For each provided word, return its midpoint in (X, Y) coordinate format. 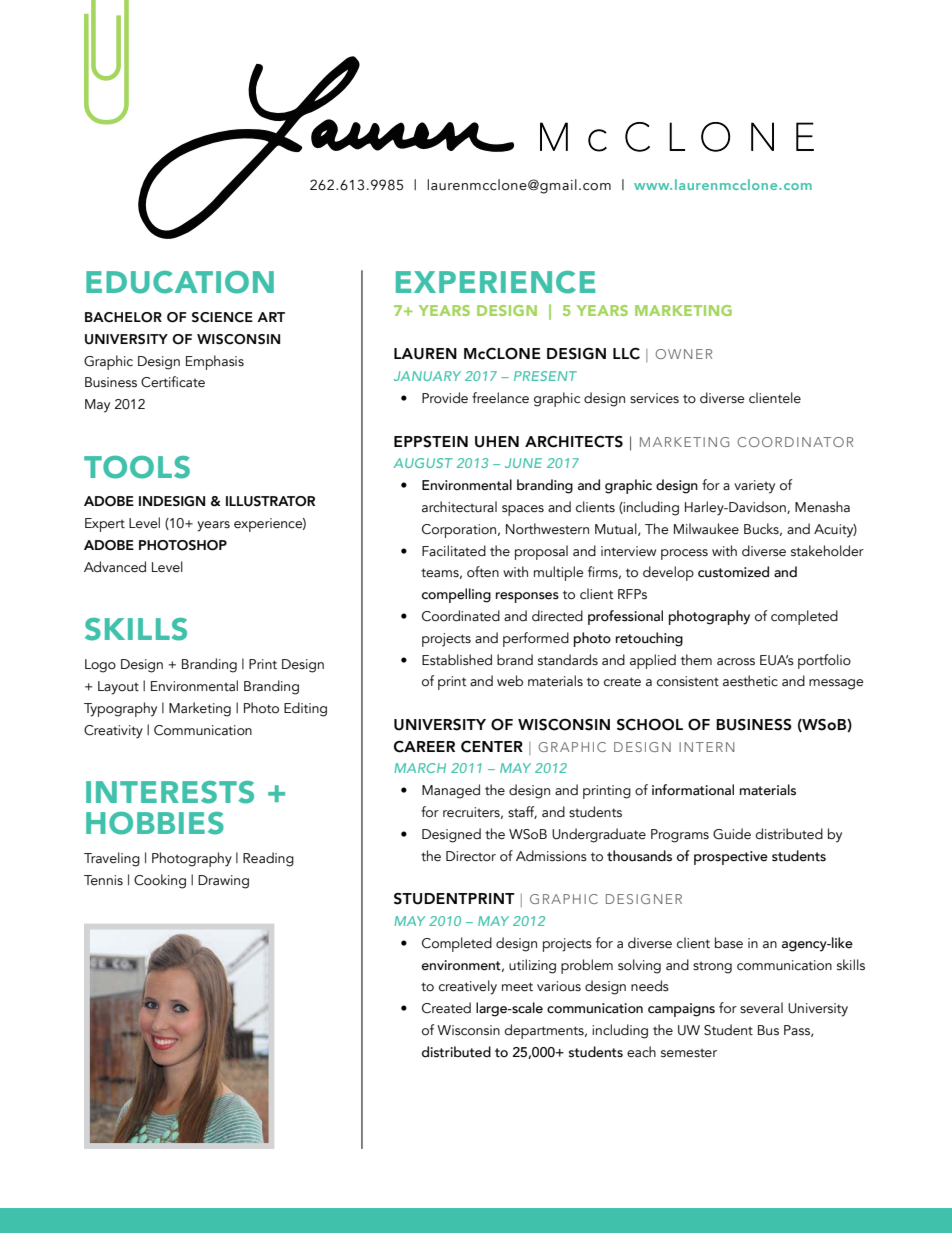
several (761, 1008)
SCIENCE (222, 317)
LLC (626, 354)
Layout (118, 688)
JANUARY (427, 376)
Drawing (223, 882)
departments (545, 1031)
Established (457, 660)
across (736, 662)
